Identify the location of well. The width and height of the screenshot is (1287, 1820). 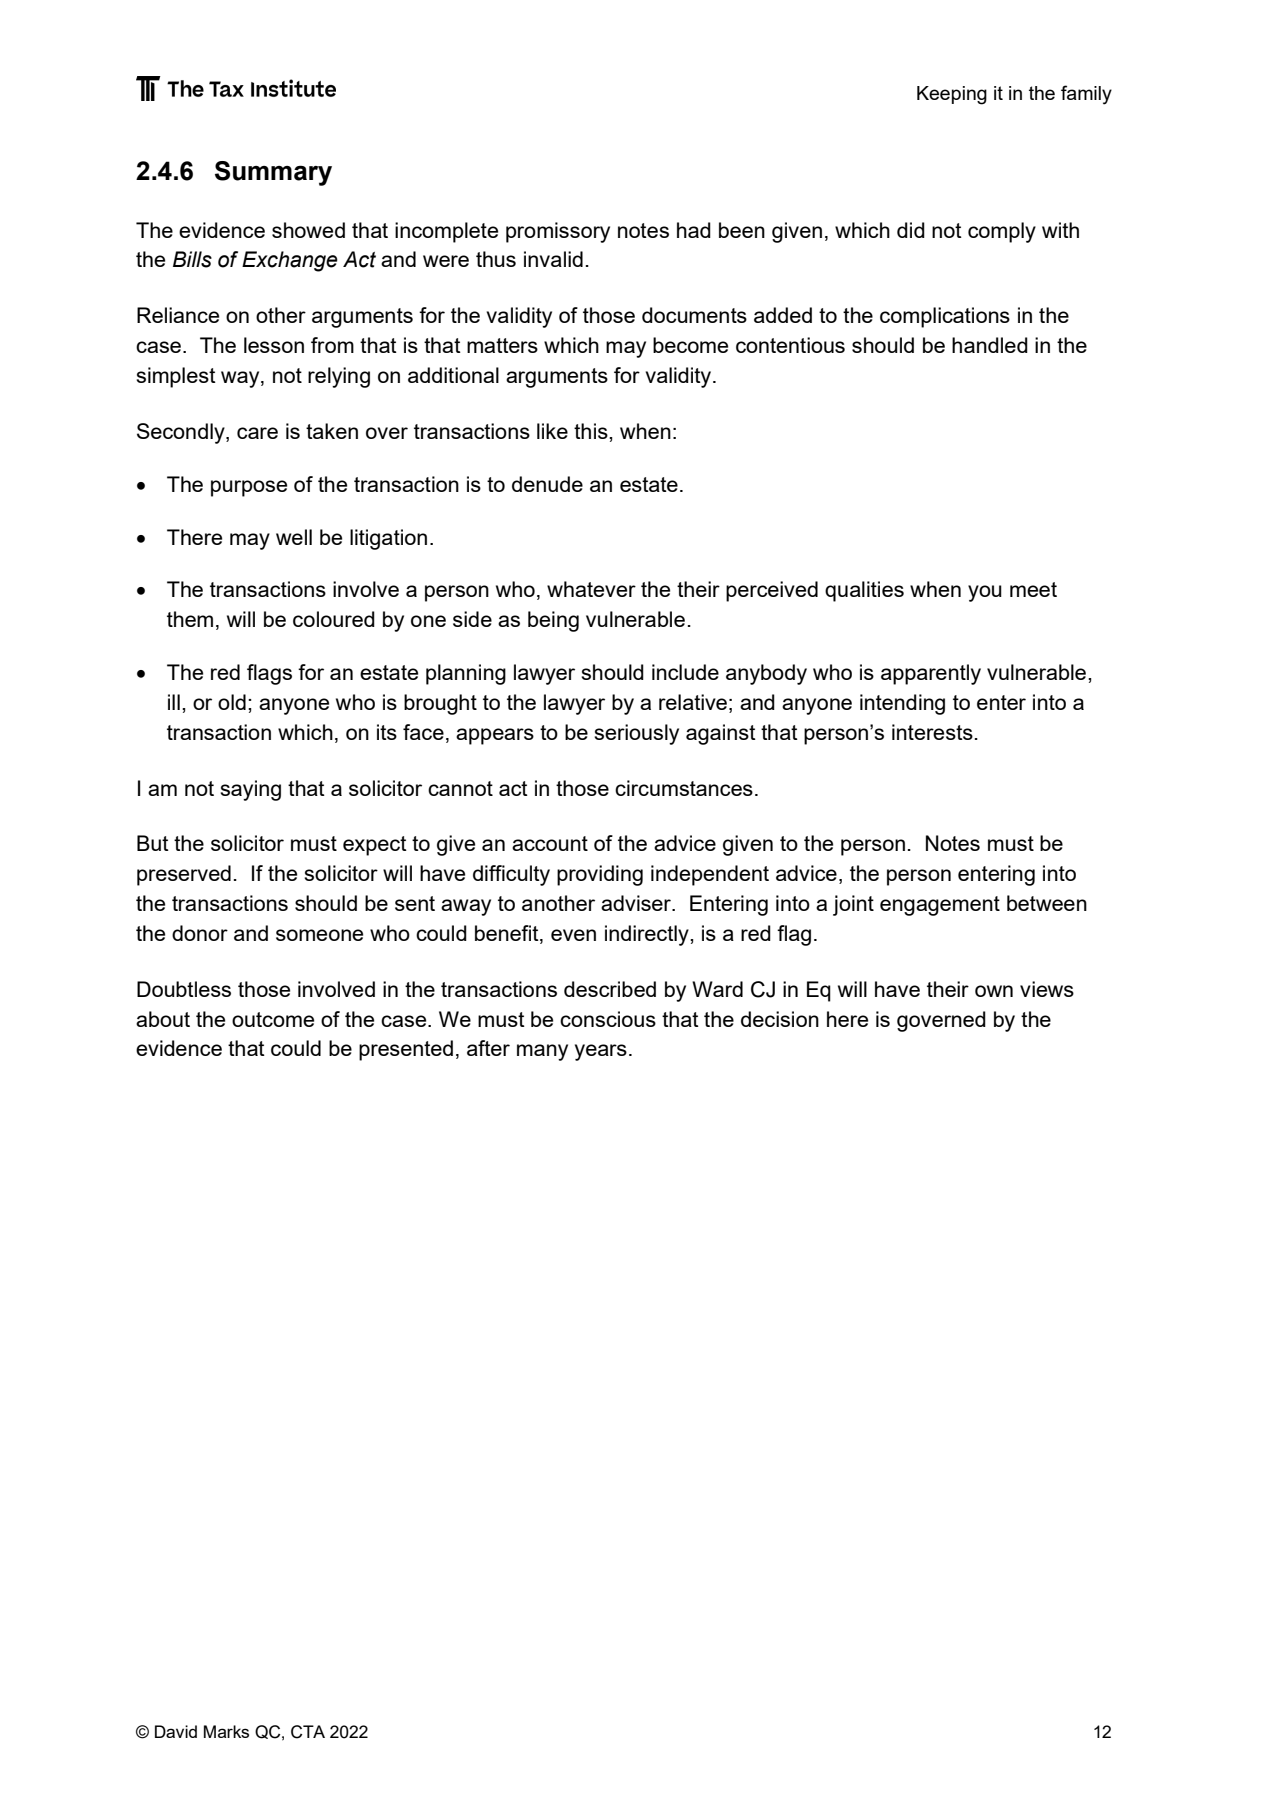
(294, 537).
